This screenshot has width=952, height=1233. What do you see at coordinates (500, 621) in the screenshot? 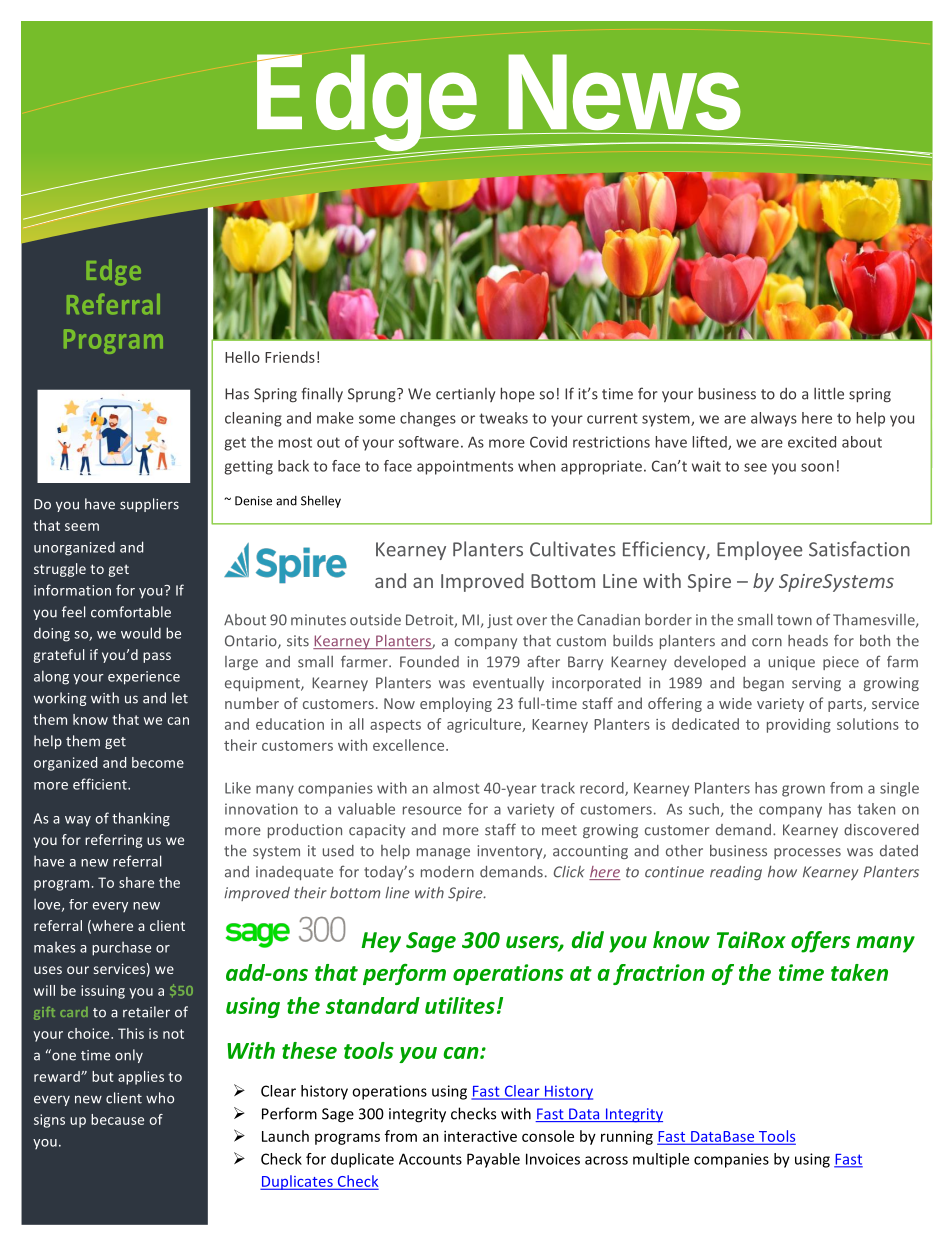
I see `just` at bounding box center [500, 621].
